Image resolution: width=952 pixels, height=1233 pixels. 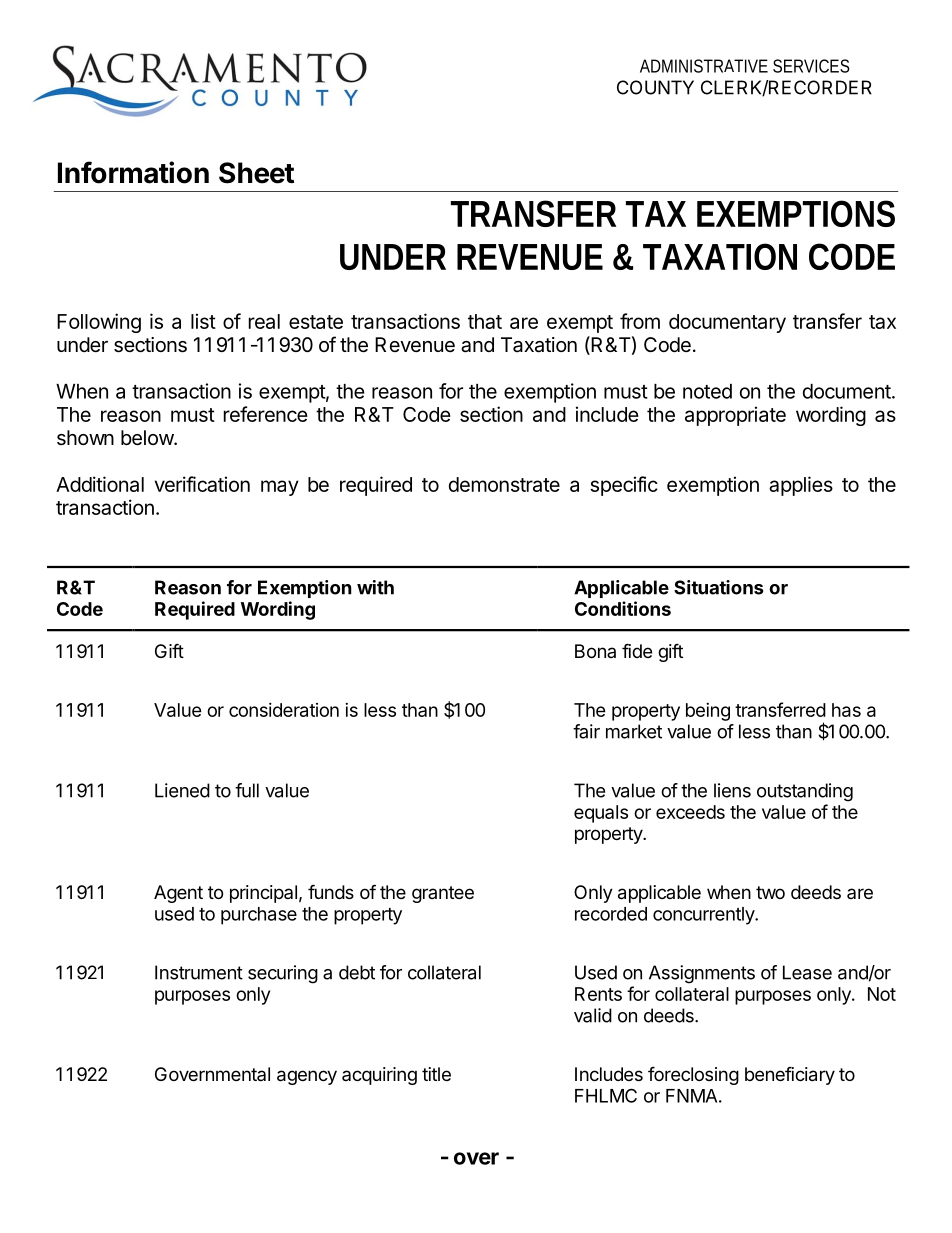 What do you see at coordinates (693, 1075) in the screenshot?
I see `foreclosing` at bounding box center [693, 1075].
